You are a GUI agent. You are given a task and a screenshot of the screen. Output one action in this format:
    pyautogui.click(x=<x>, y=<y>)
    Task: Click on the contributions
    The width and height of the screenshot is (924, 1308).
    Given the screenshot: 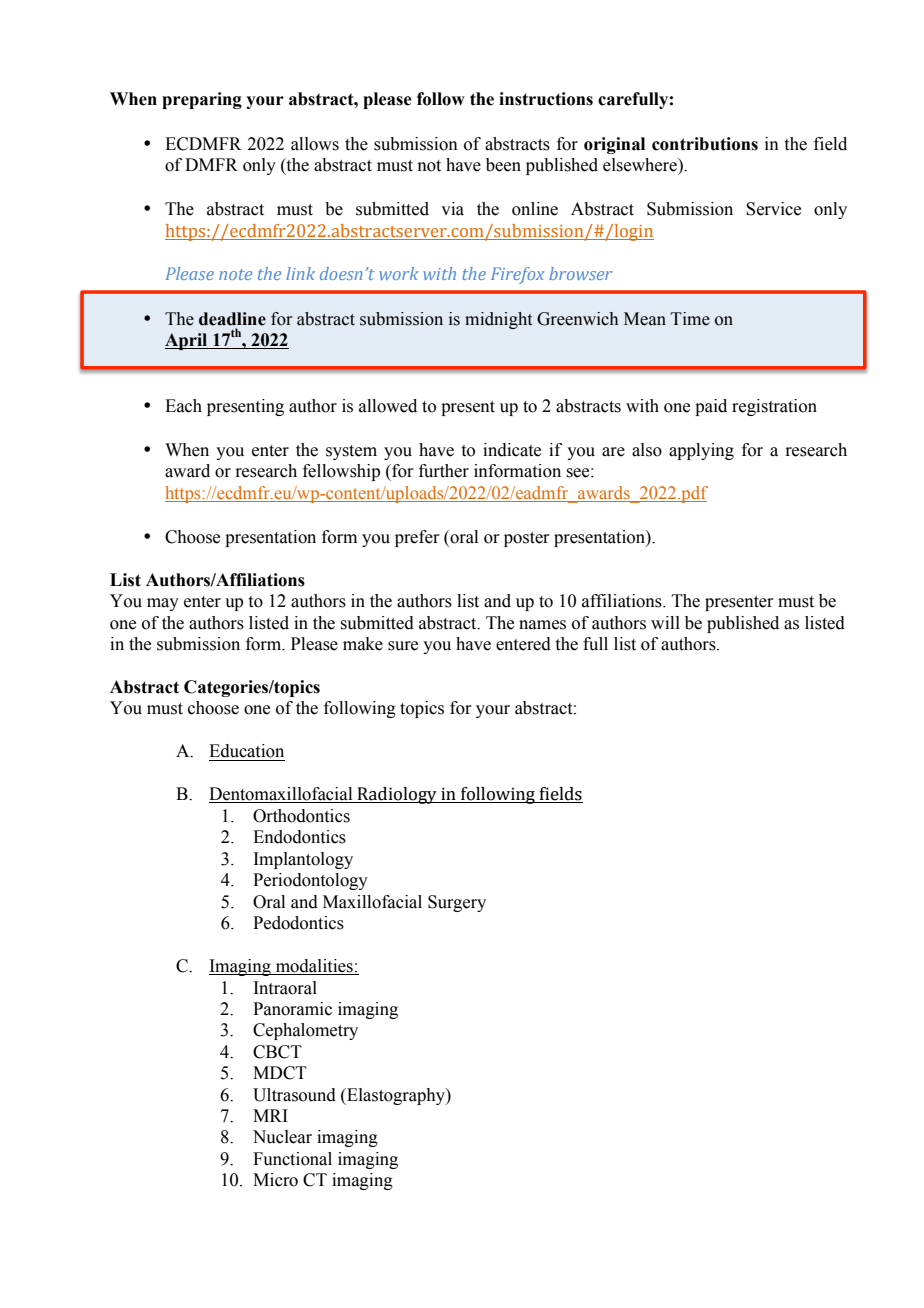 What is the action you would take?
    pyautogui.click(x=705, y=144)
